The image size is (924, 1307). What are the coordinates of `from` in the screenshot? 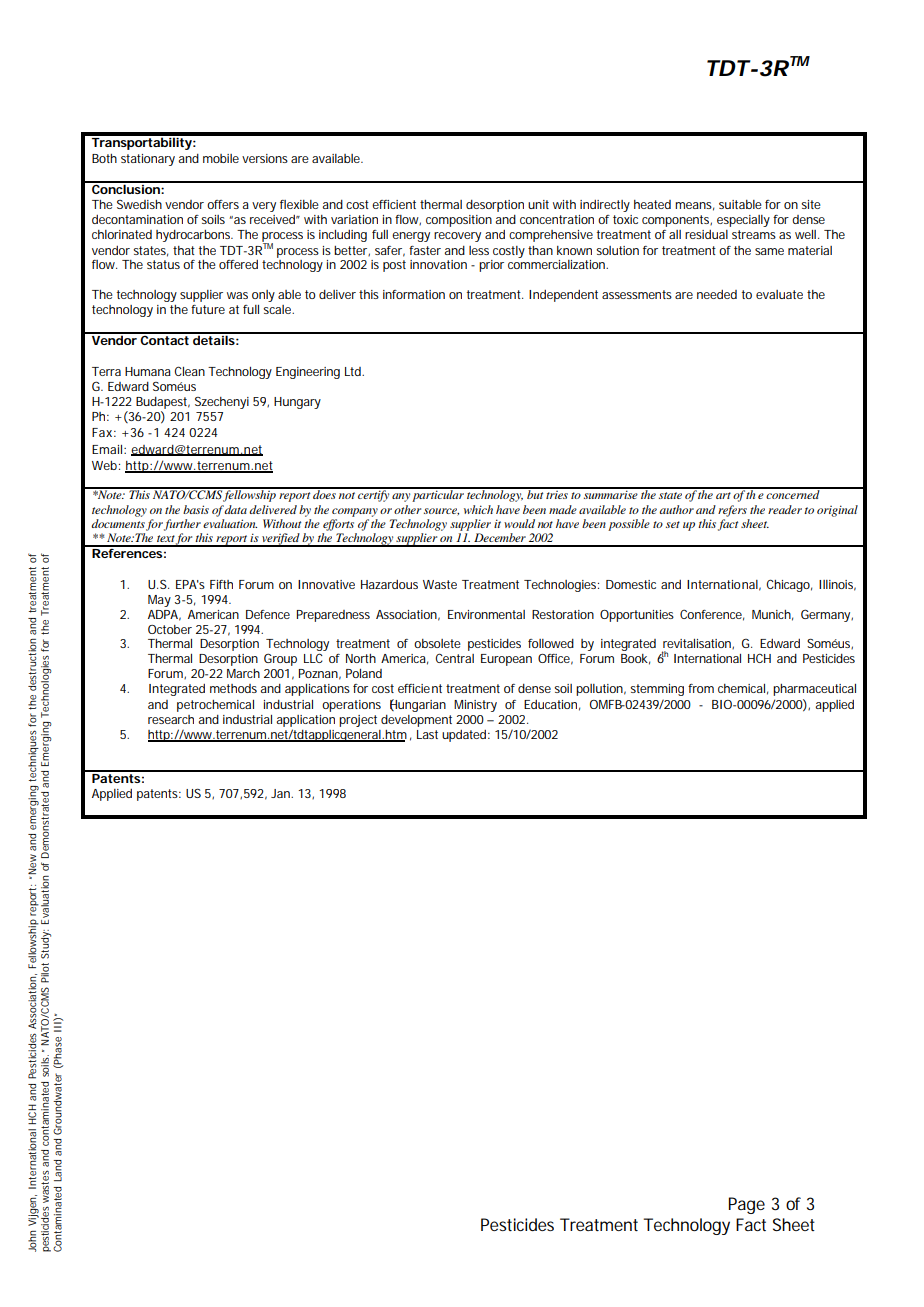 It's located at (701, 688).
